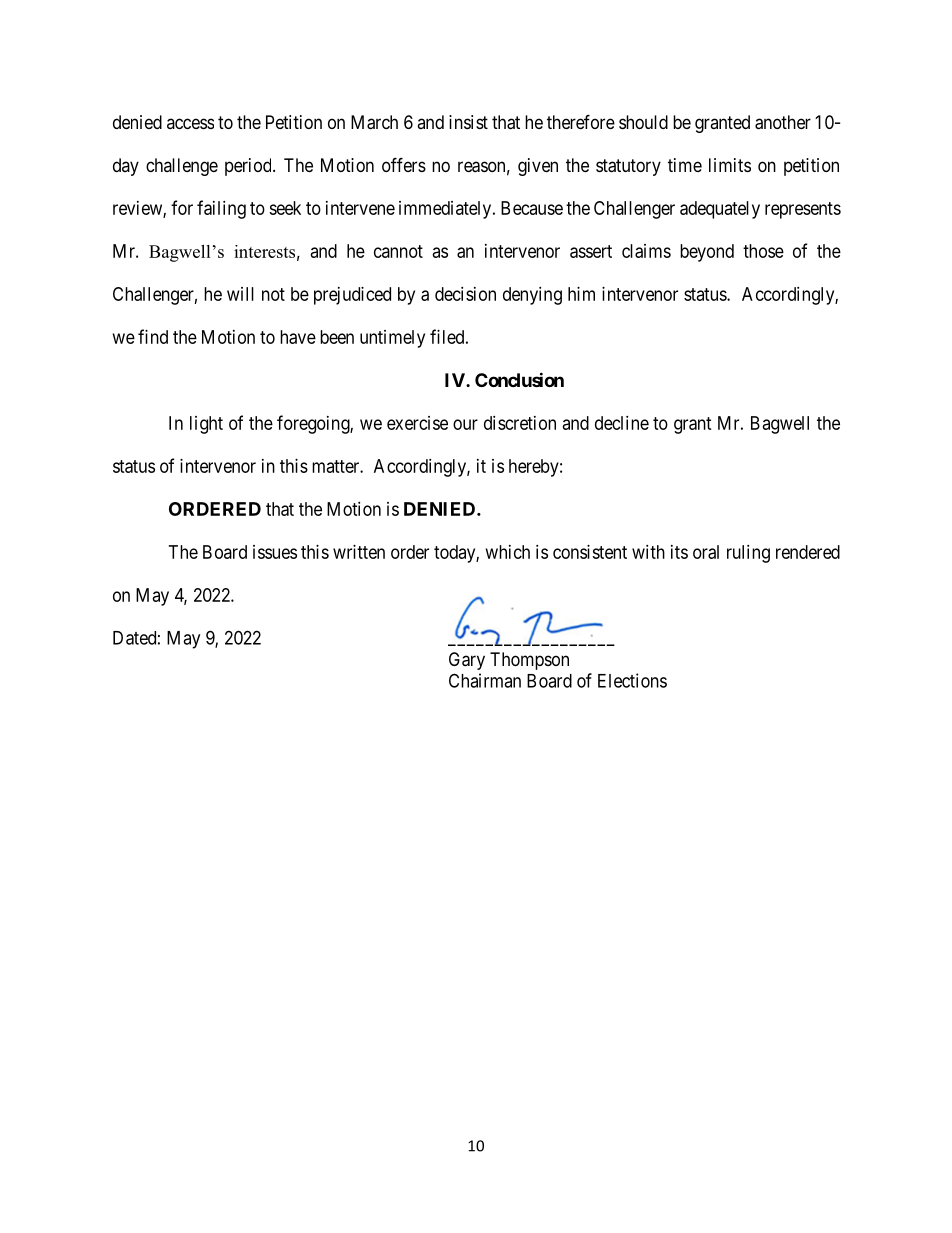 Image resolution: width=952 pixels, height=1233 pixels. I want to click on will, so click(240, 294).
